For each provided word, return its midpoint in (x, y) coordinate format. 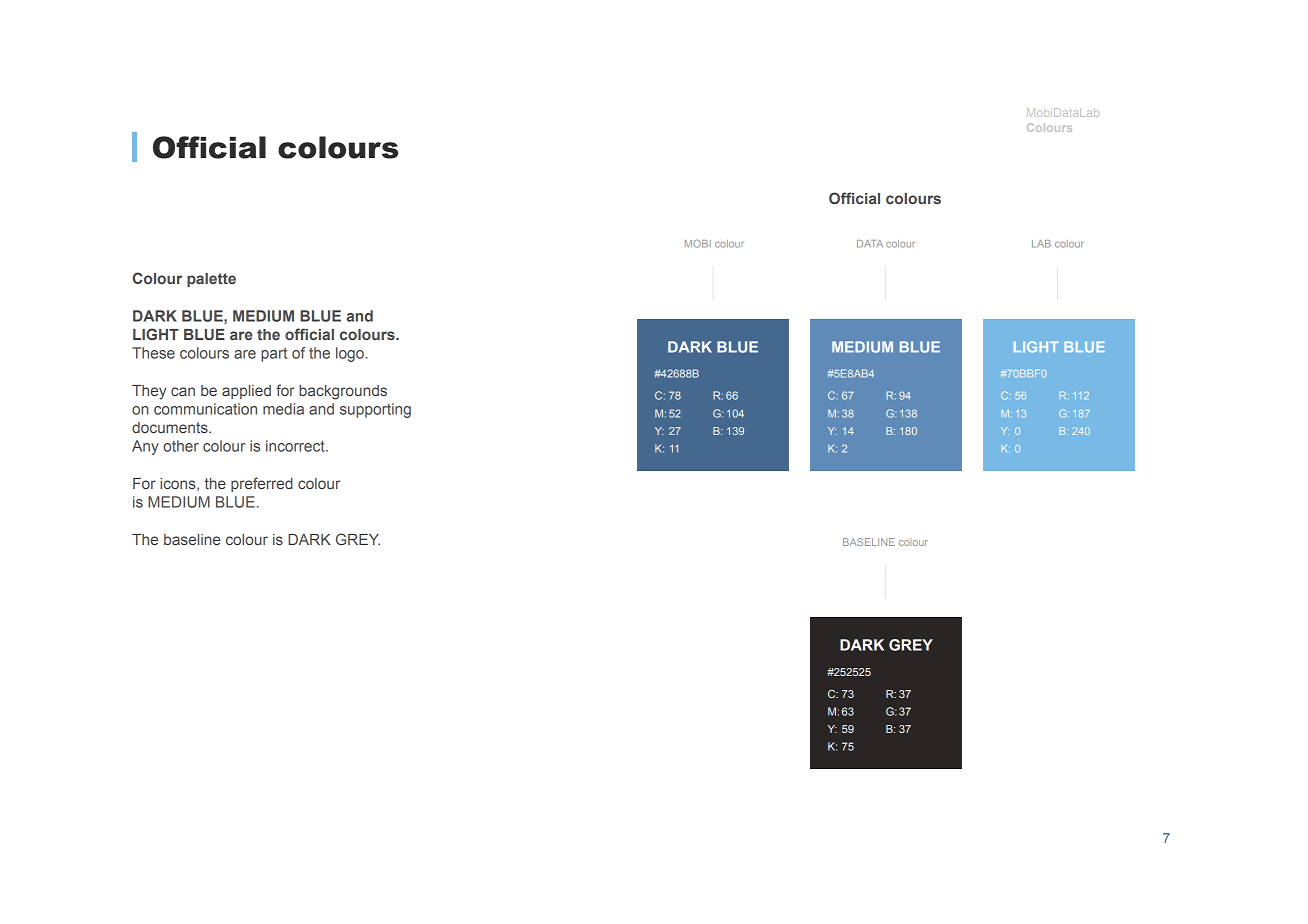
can (183, 391)
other (181, 446)
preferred (262, 484)
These (153, 353)
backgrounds (343, 392)
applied (246, 392)
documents (171, 427)
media (283, 409)
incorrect (296, 446)
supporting (375, 410)
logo (350, 354)
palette (211, 280)
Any (145, 447)
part (274, 355)
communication (205, 409)
